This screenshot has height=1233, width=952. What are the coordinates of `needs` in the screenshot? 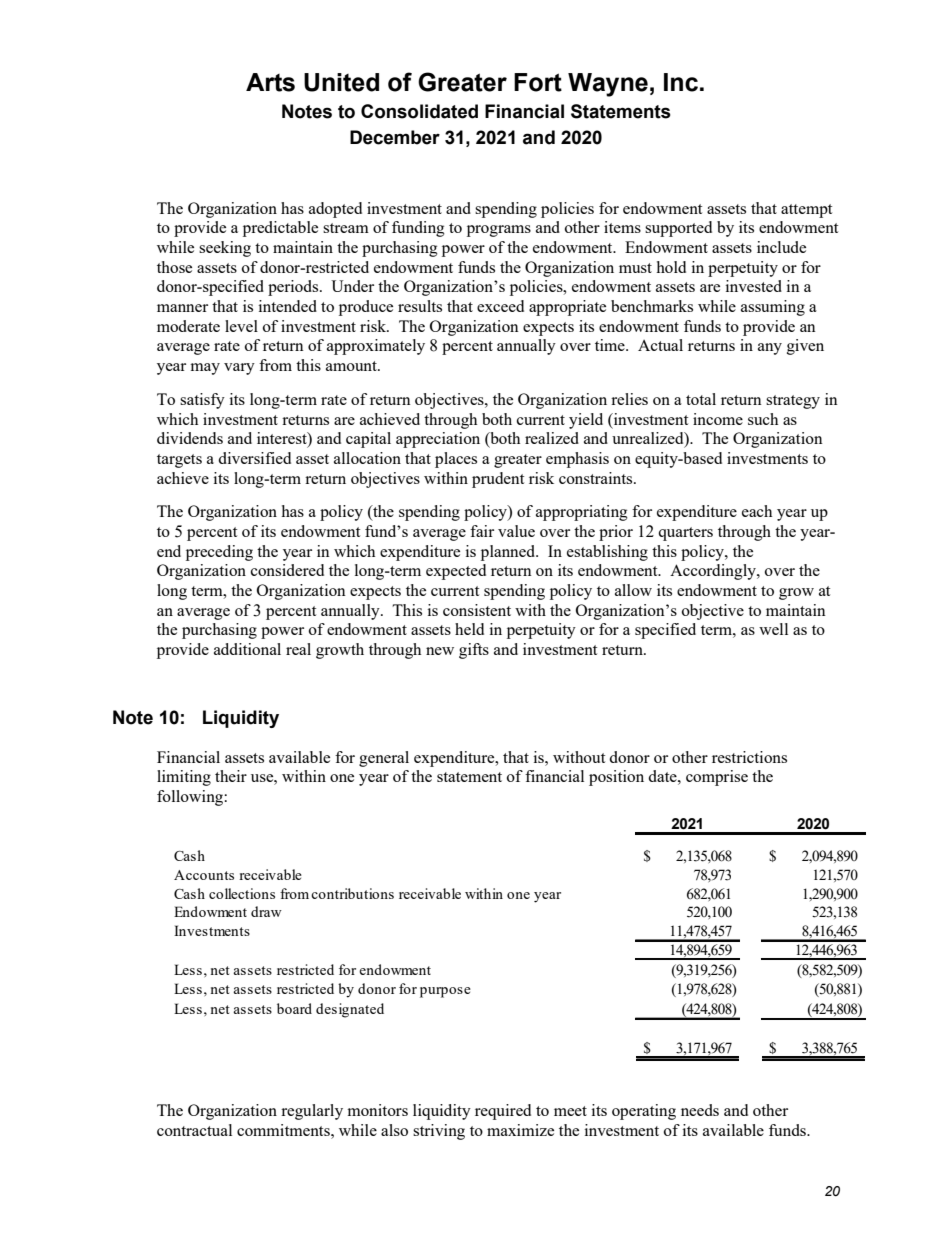 It's located at (700, 1110).
